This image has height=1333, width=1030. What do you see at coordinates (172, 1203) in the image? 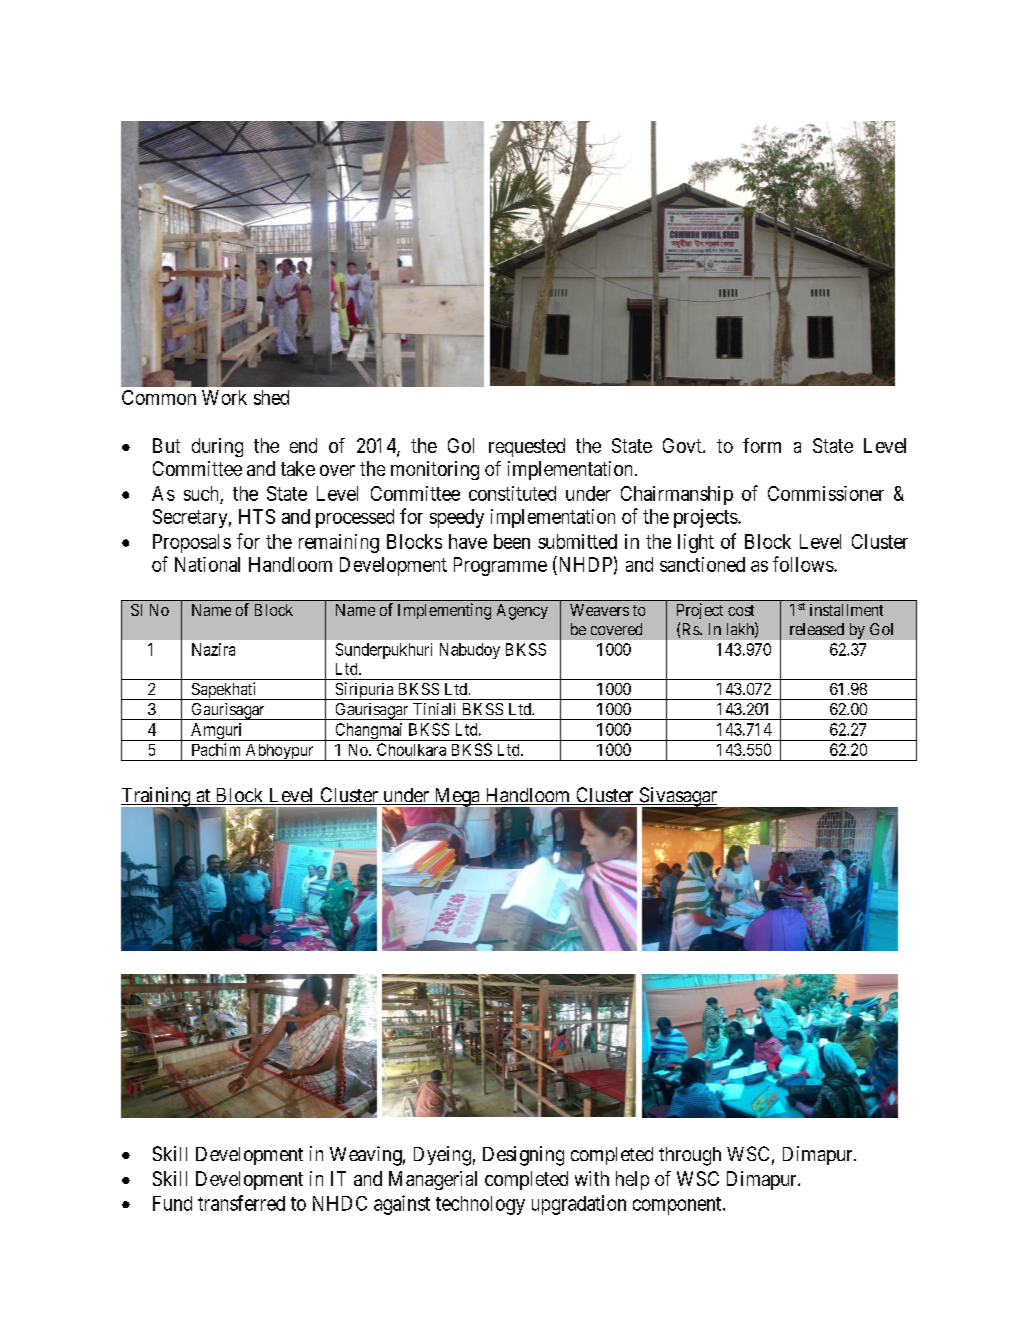
I see `Fund` at bounding box center [172, 1203].
